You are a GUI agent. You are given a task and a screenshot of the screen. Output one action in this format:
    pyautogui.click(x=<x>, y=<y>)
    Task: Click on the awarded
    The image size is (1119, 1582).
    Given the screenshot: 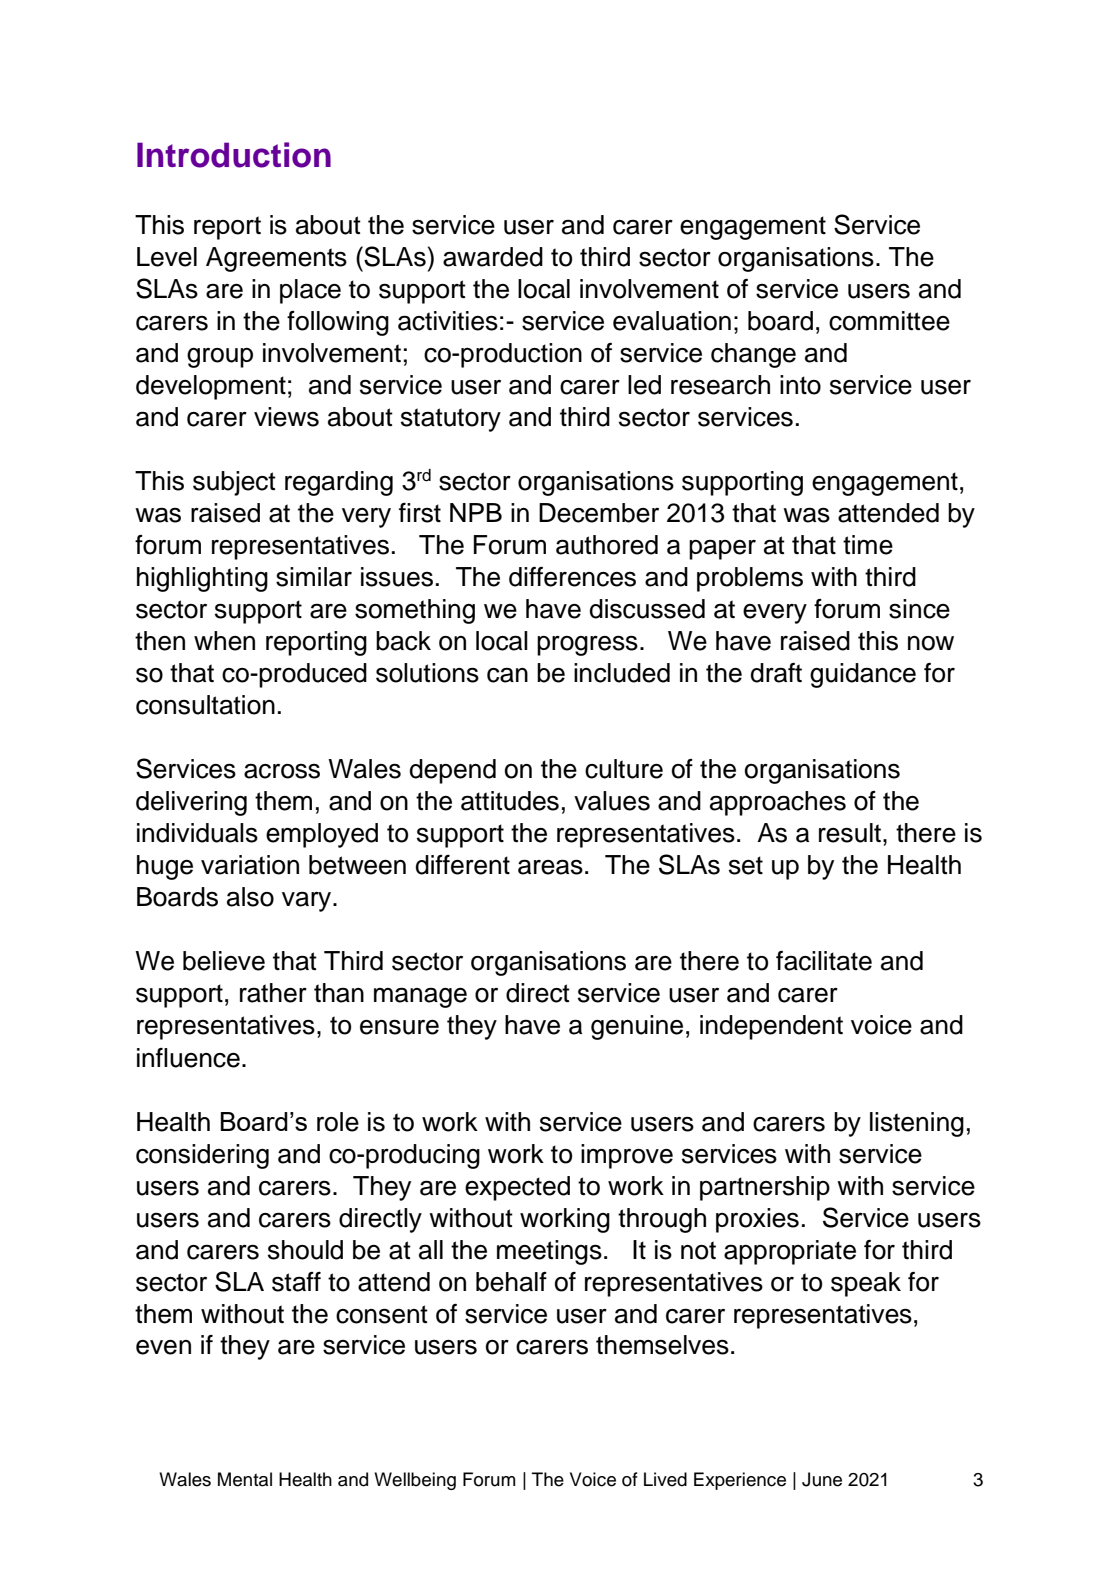 What is the action you would take?
    pyautogui.click(x=493, y=257)
